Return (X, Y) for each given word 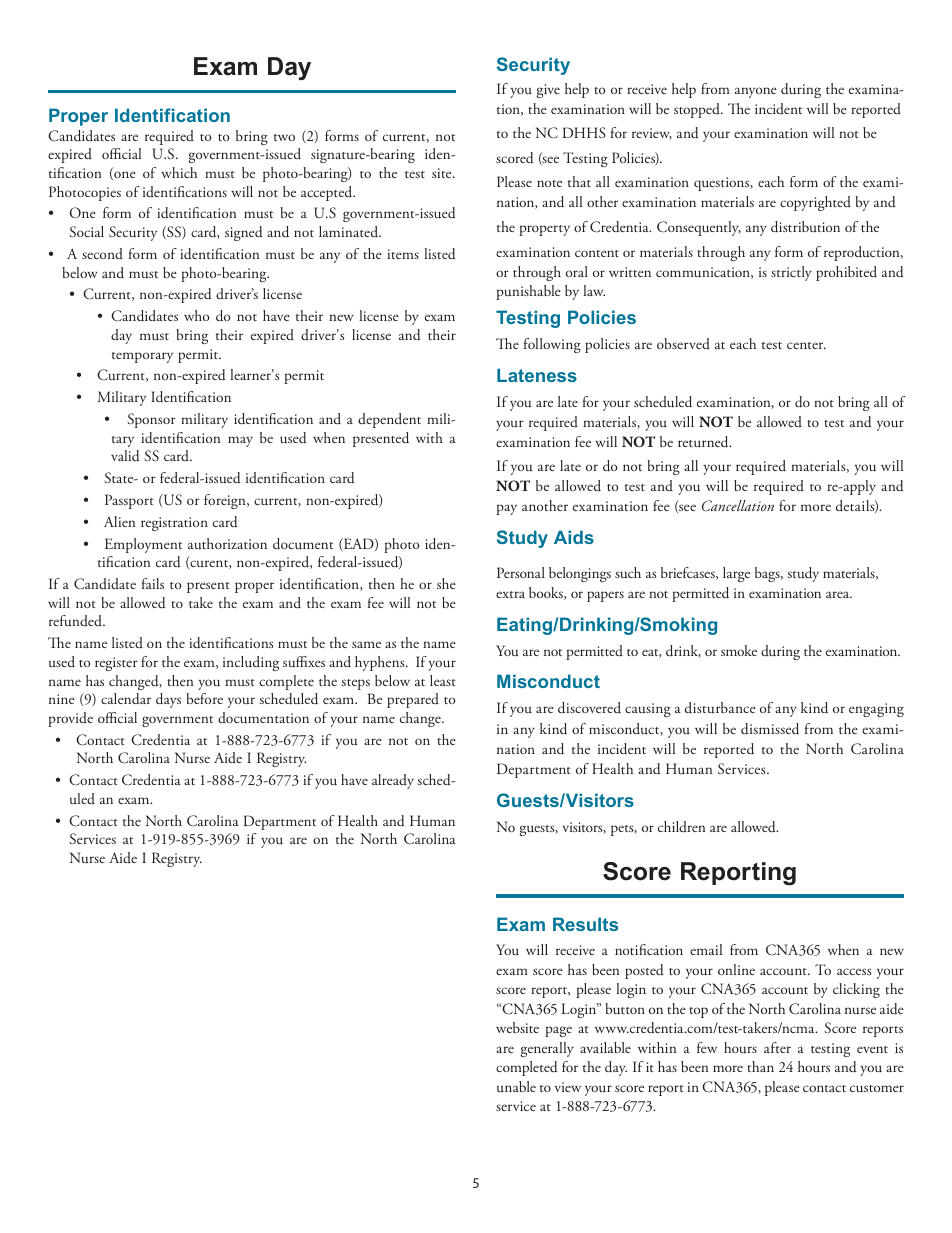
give (548, 91)
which (179, 172)
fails (153, 583)
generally (547, 1049)
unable (516, 1086)
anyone (756, 92)
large (736, 574)
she (446, 583)
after (777, 1047)
